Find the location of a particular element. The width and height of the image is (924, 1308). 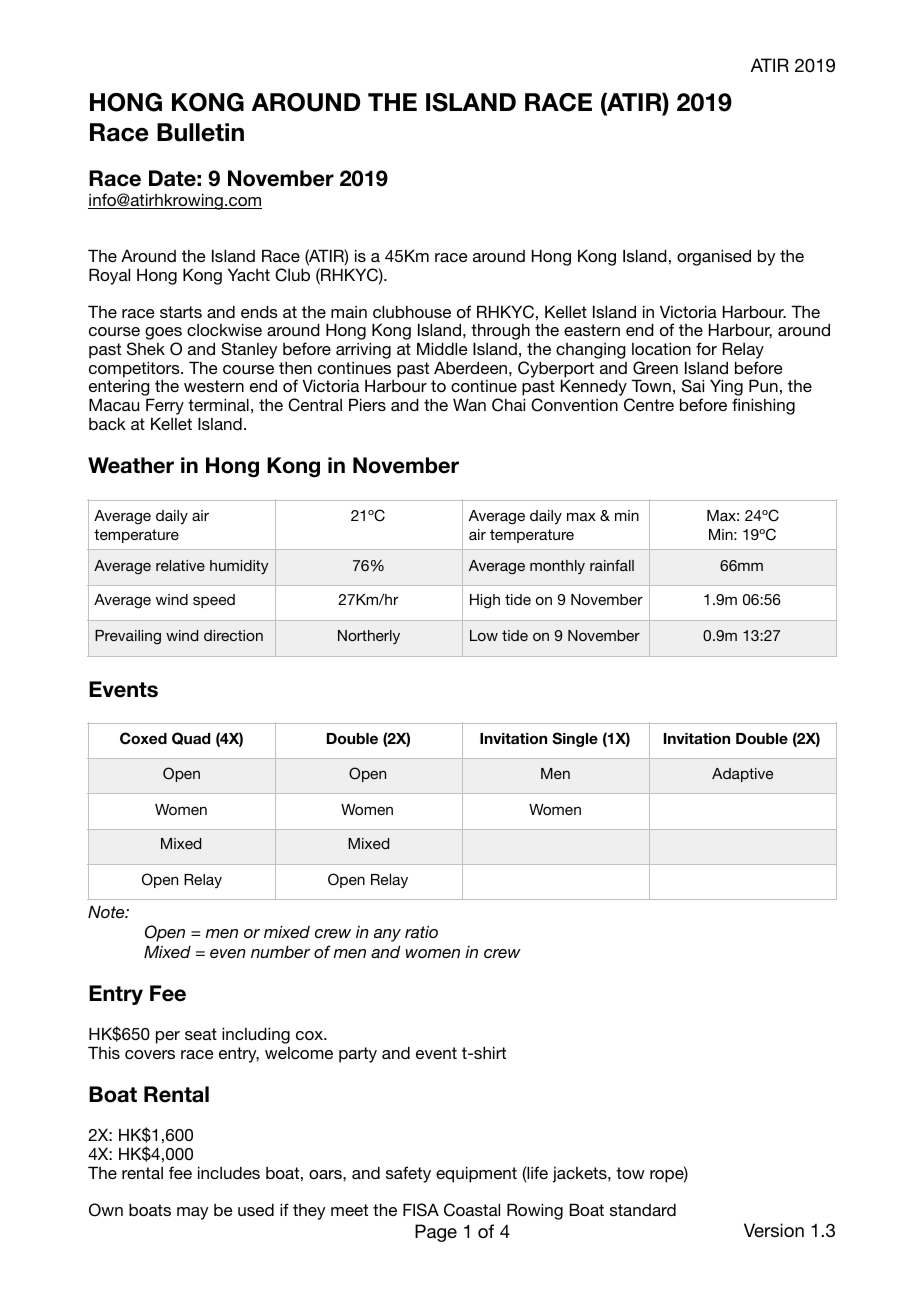

standard is located at coordinates (643, 1209).
